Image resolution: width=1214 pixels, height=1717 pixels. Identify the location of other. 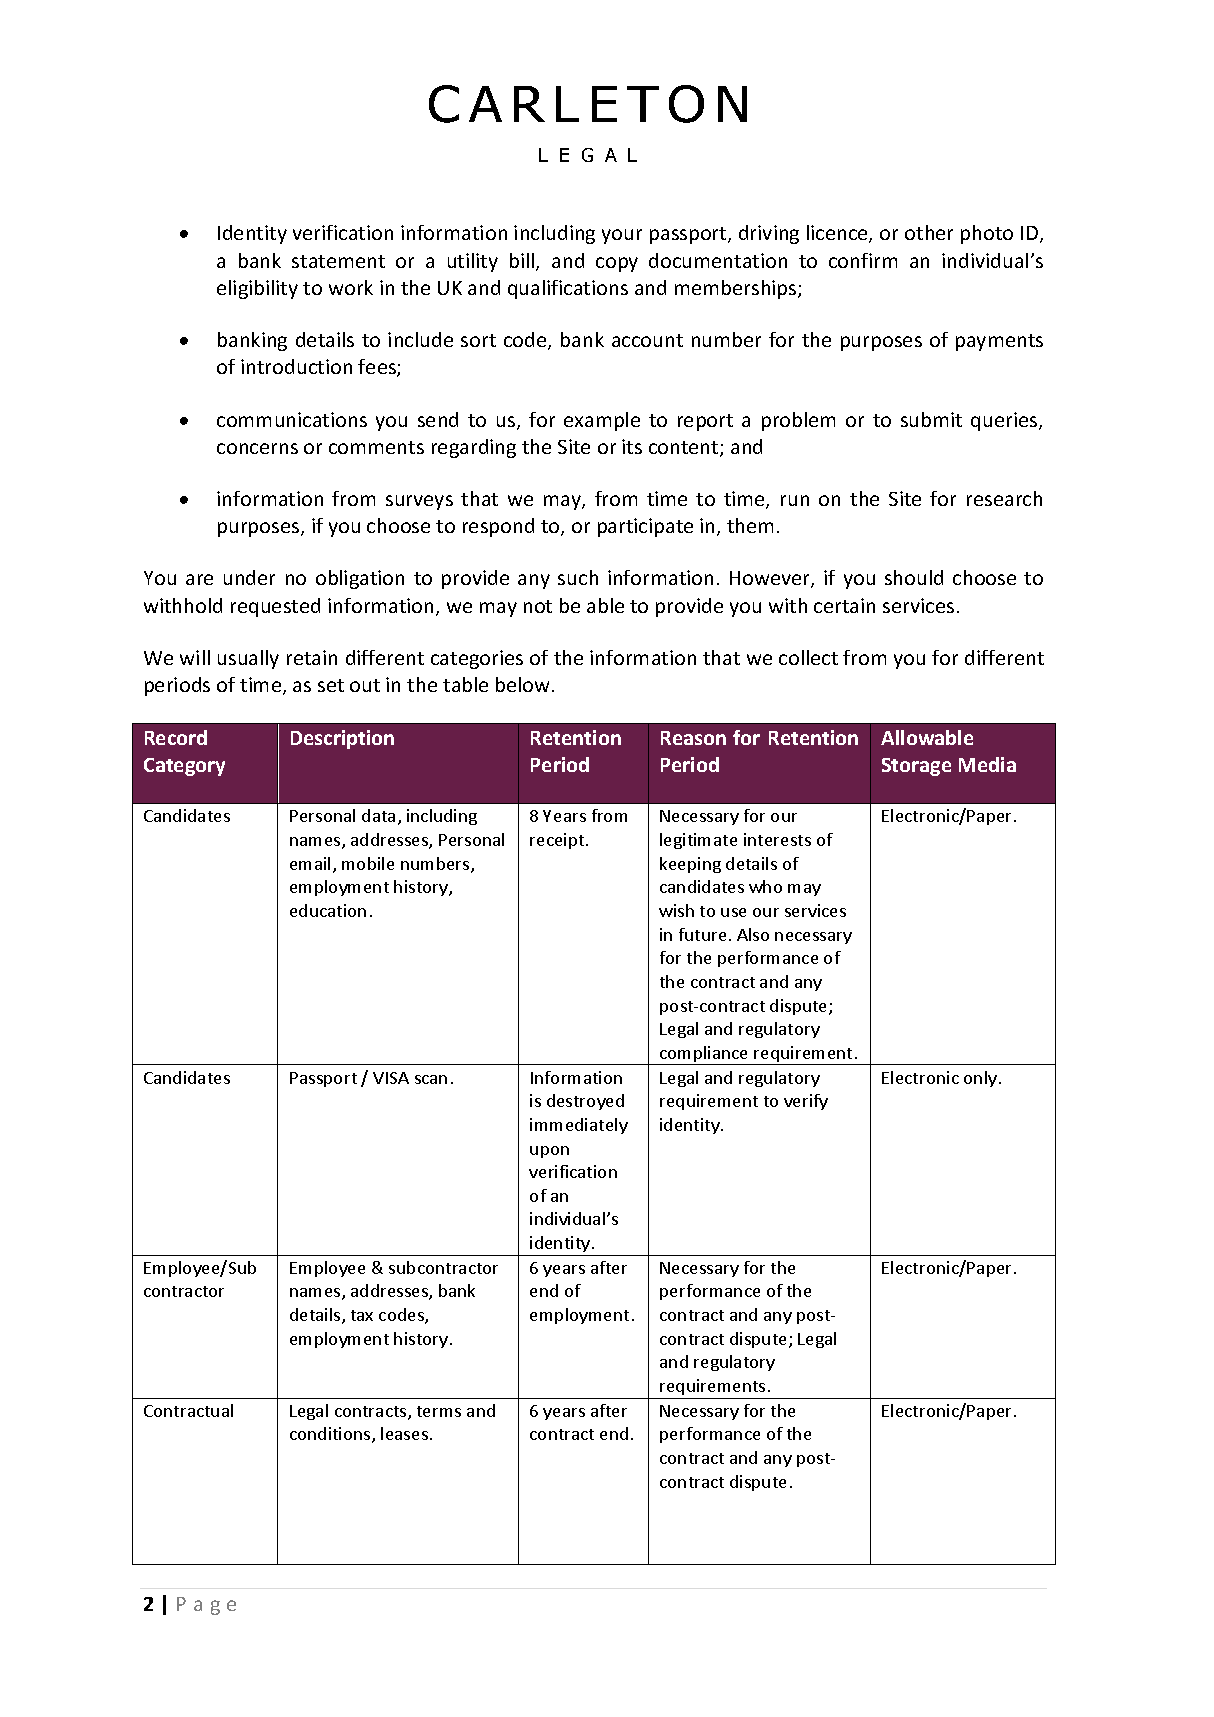
(929, 232).
